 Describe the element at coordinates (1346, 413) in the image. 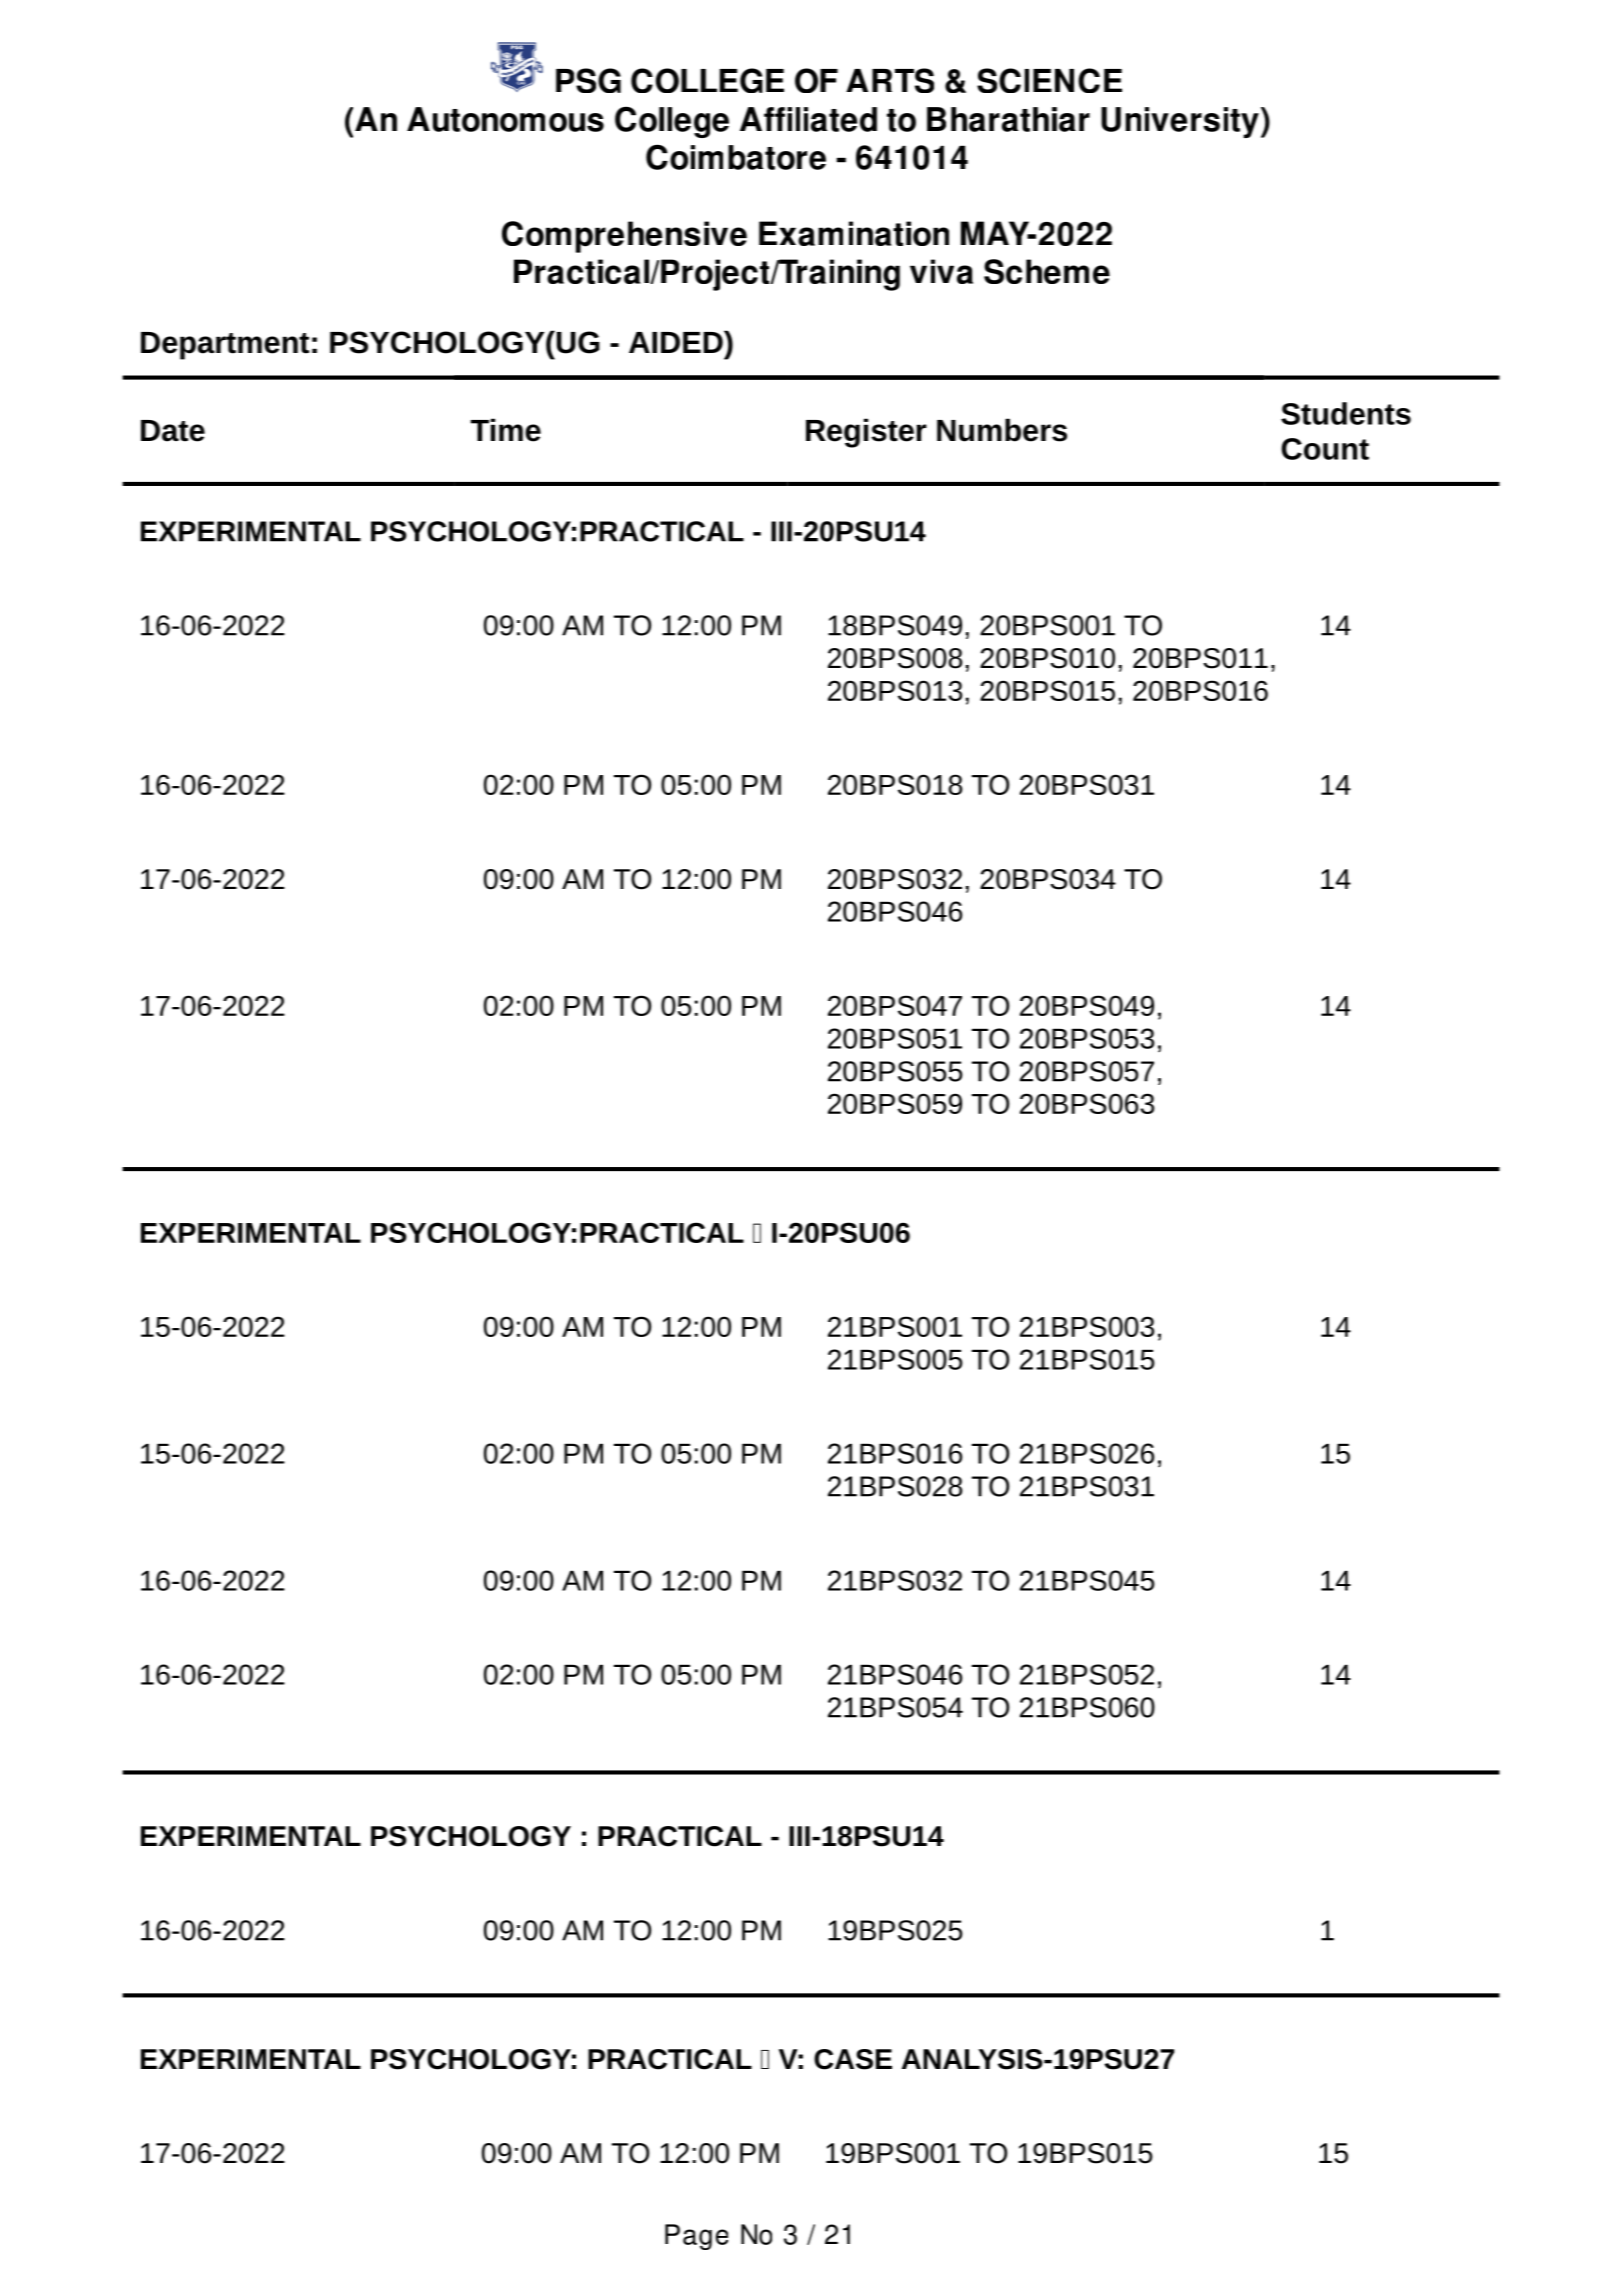

I see `Students` at that location.
